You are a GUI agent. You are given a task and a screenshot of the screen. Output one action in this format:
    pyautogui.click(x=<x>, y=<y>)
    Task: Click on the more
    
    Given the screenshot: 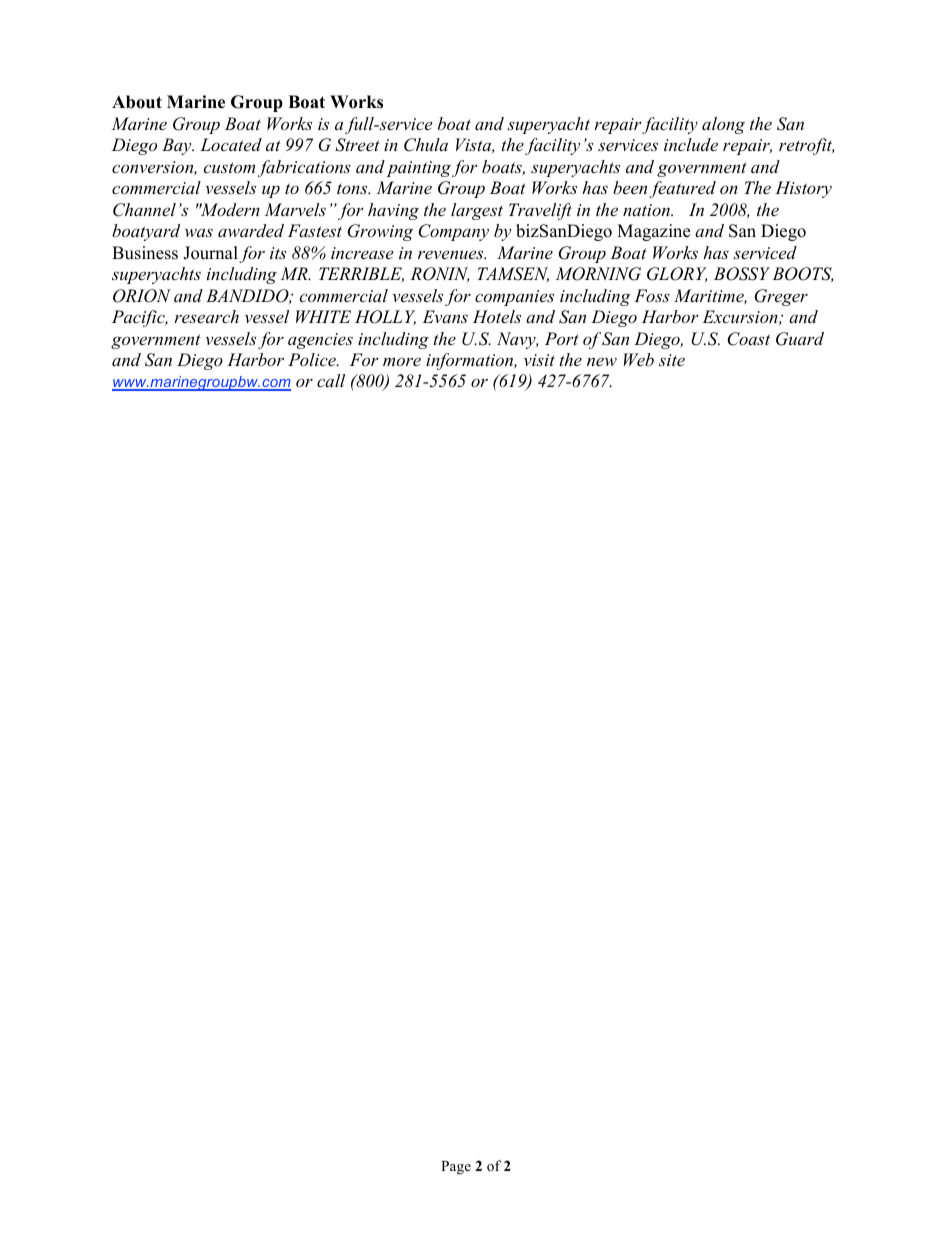 What is the action you would take?
    pyautogui.click(x=402, y=361)
